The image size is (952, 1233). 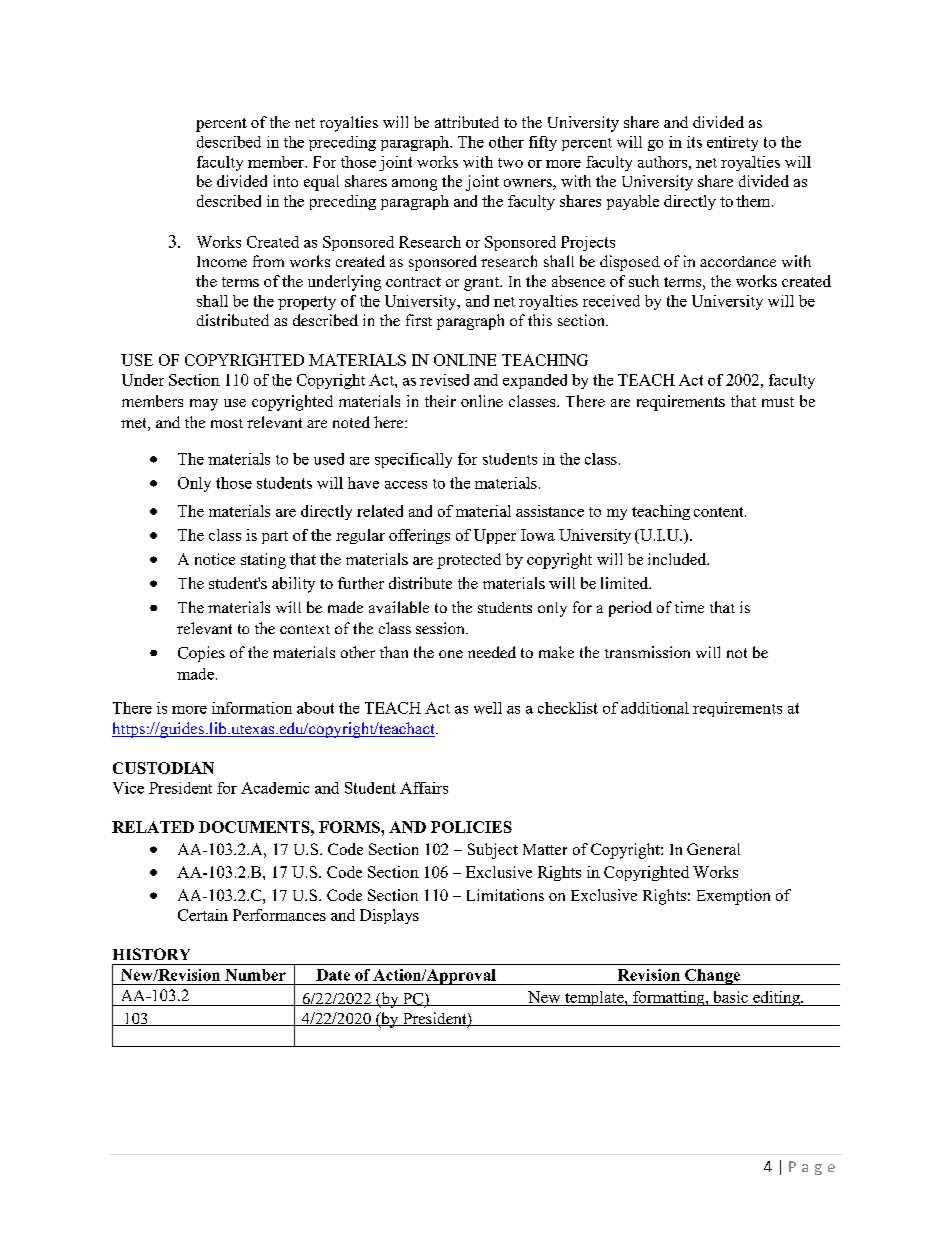 What do you see at coordinates (594, 998) in the document?
I see `template` at bounding box center [594, 998].
